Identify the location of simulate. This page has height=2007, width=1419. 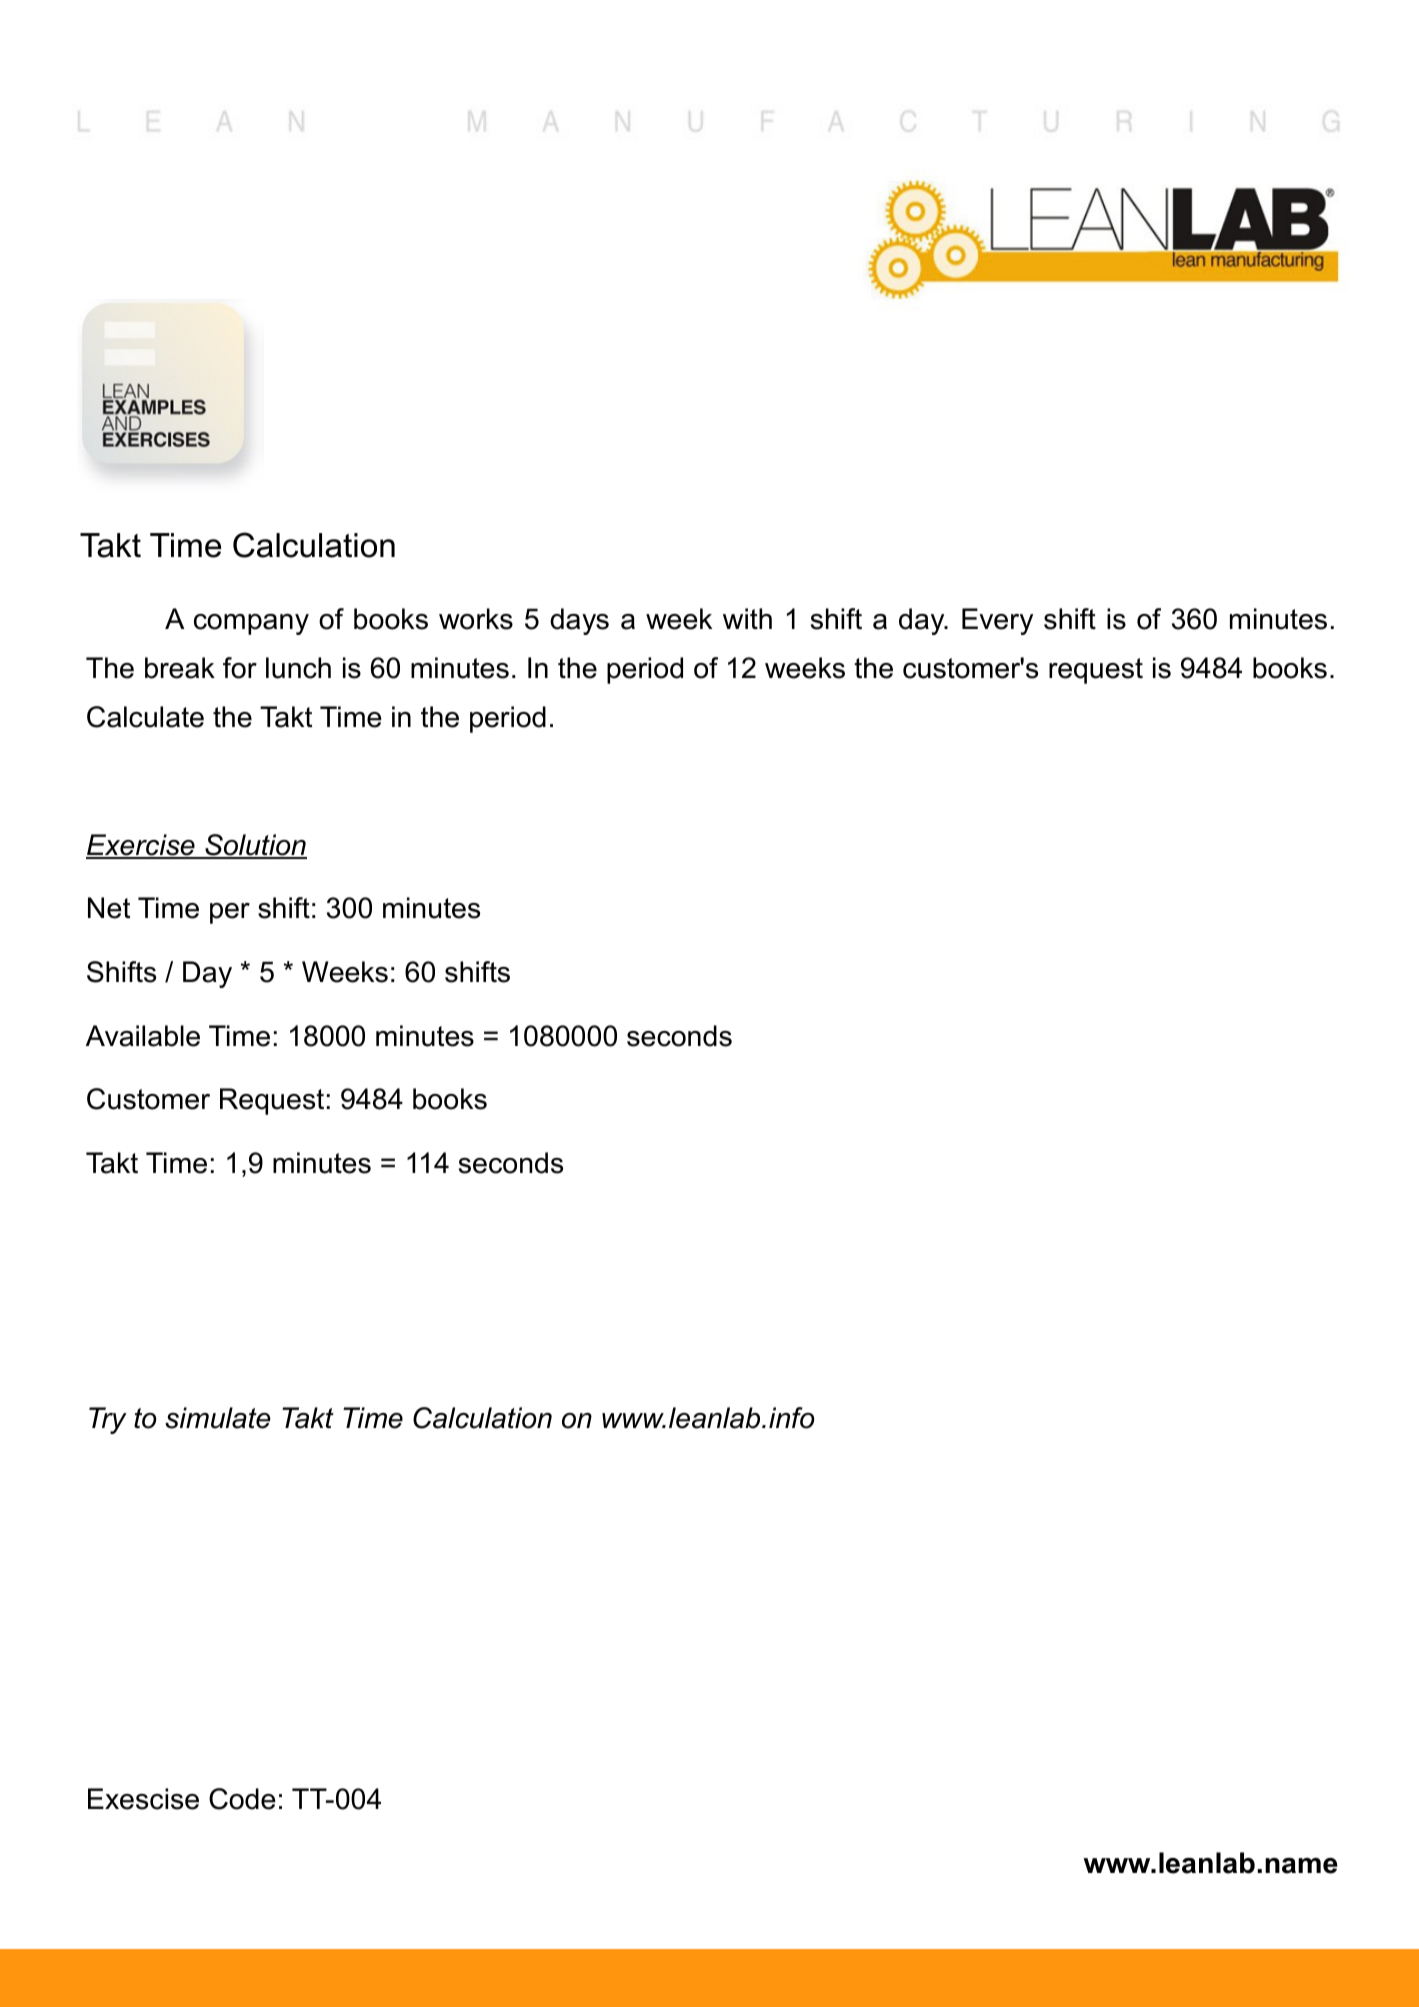
(217, 1418).
